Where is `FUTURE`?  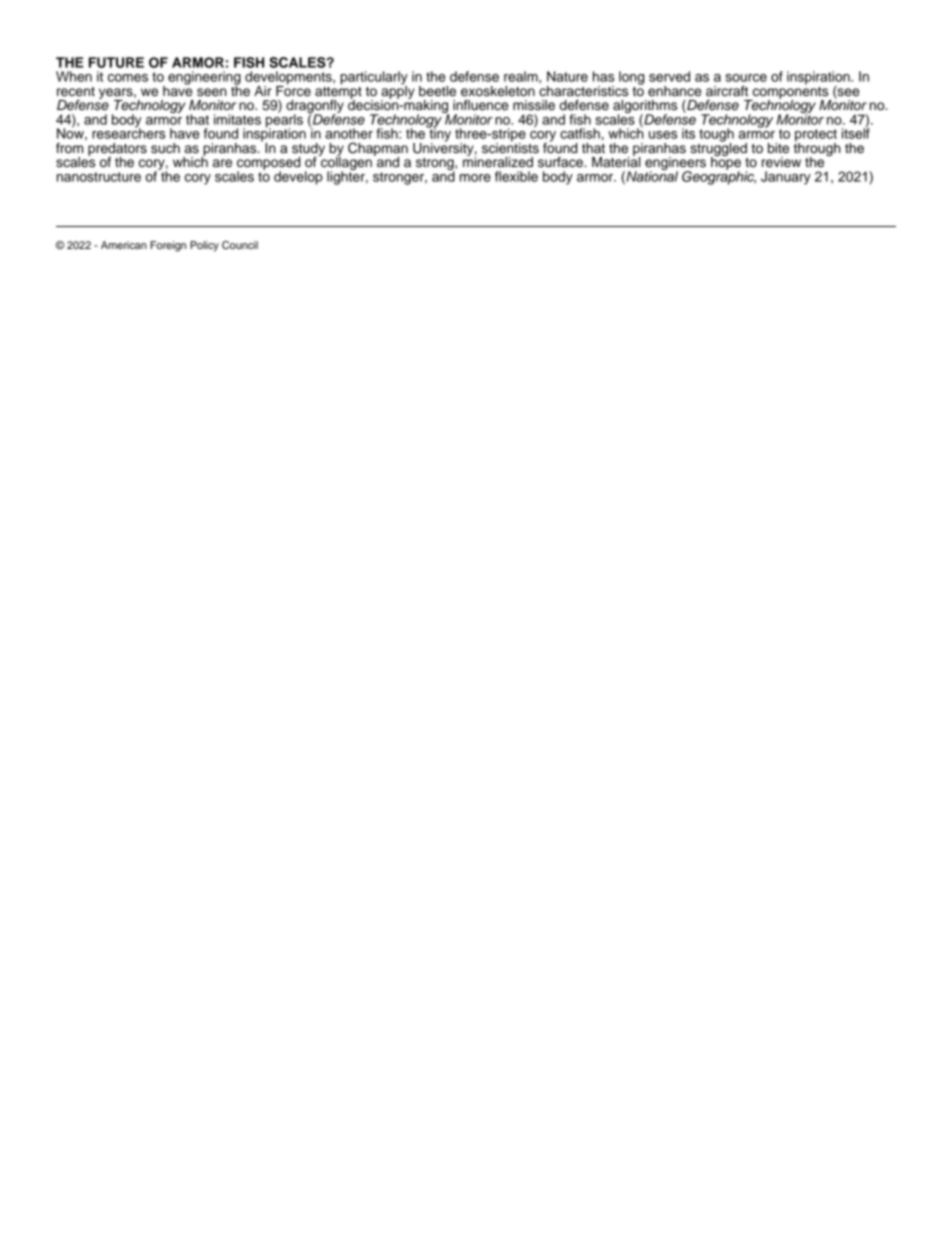
FUTURE is located at coordinates (116, 62).
